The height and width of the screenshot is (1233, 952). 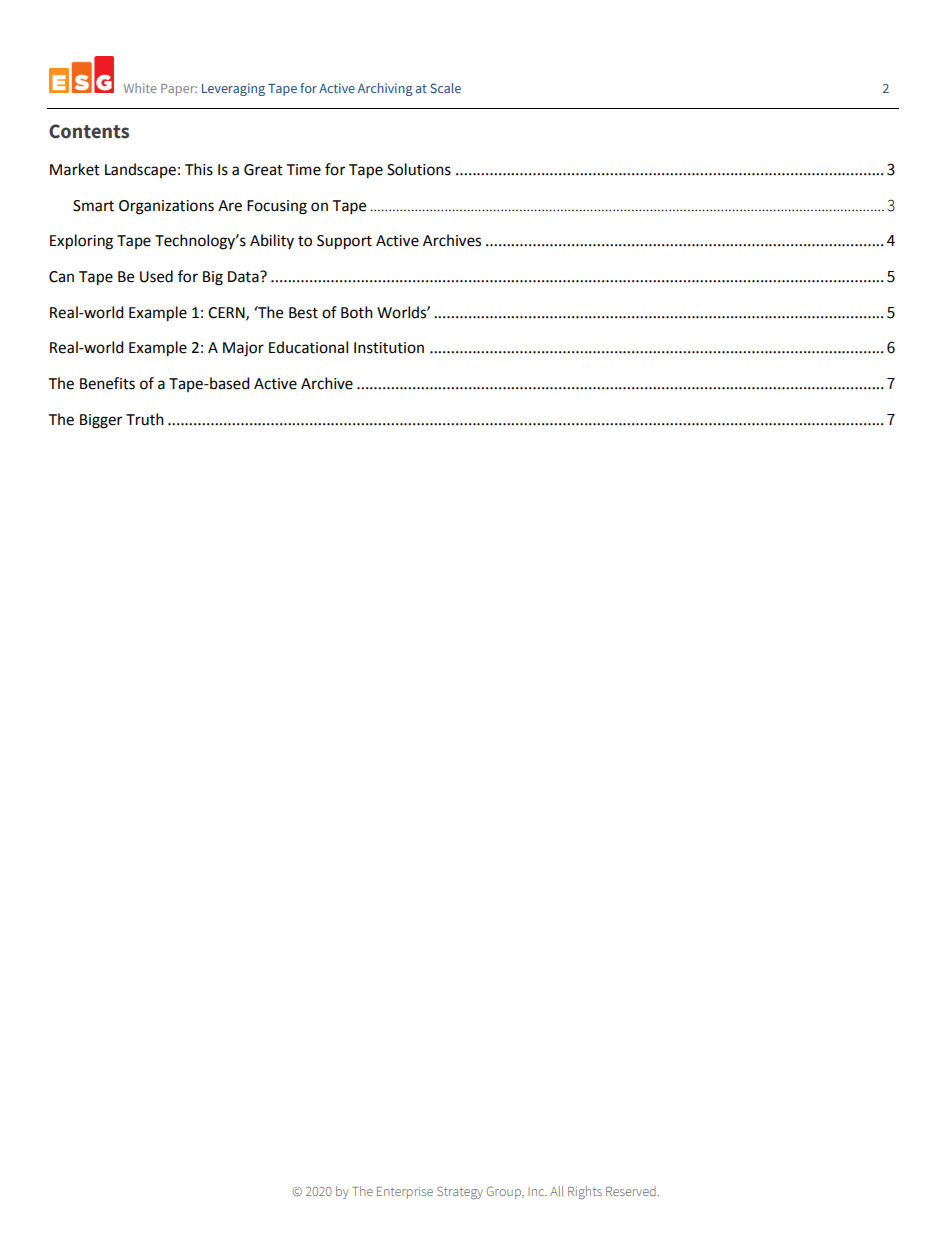 What do you see at coordinates (557, 1191) in the screenshot?
I see `All` at bounding box center [557, 1191].
